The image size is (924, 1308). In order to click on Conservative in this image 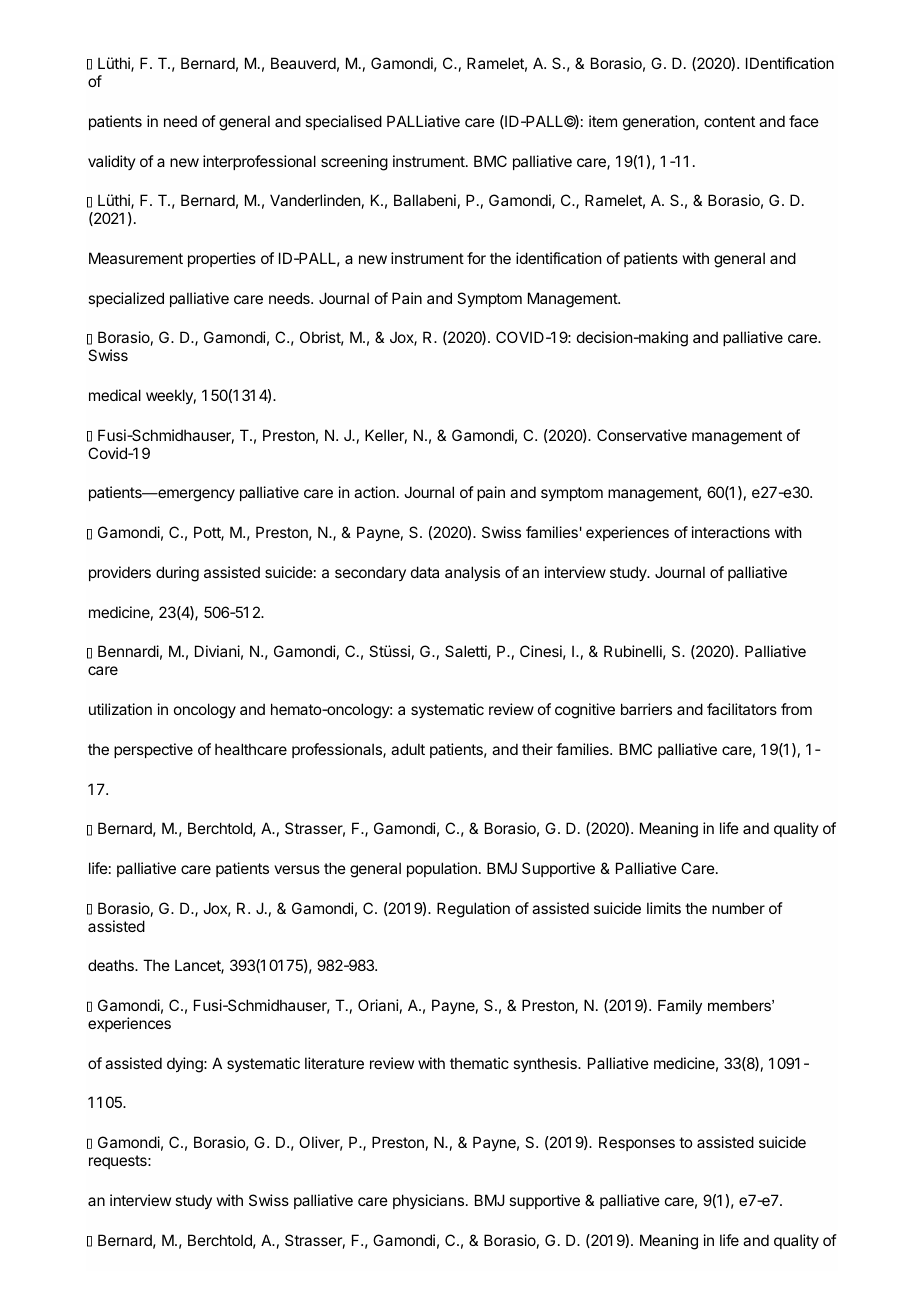, I will do `click(642, 435)`.
